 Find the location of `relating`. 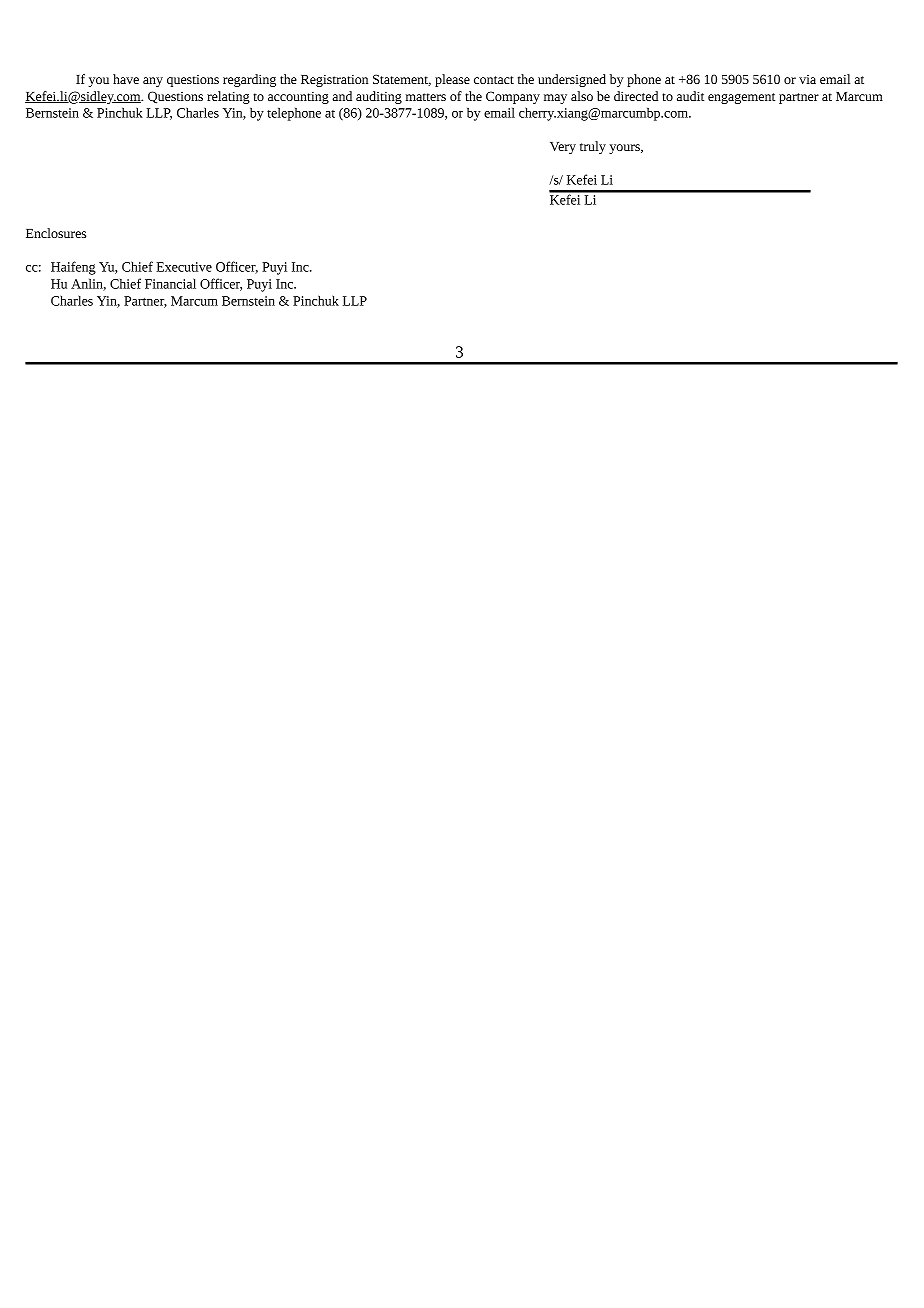

relating is located at coordinates (228, 97).
